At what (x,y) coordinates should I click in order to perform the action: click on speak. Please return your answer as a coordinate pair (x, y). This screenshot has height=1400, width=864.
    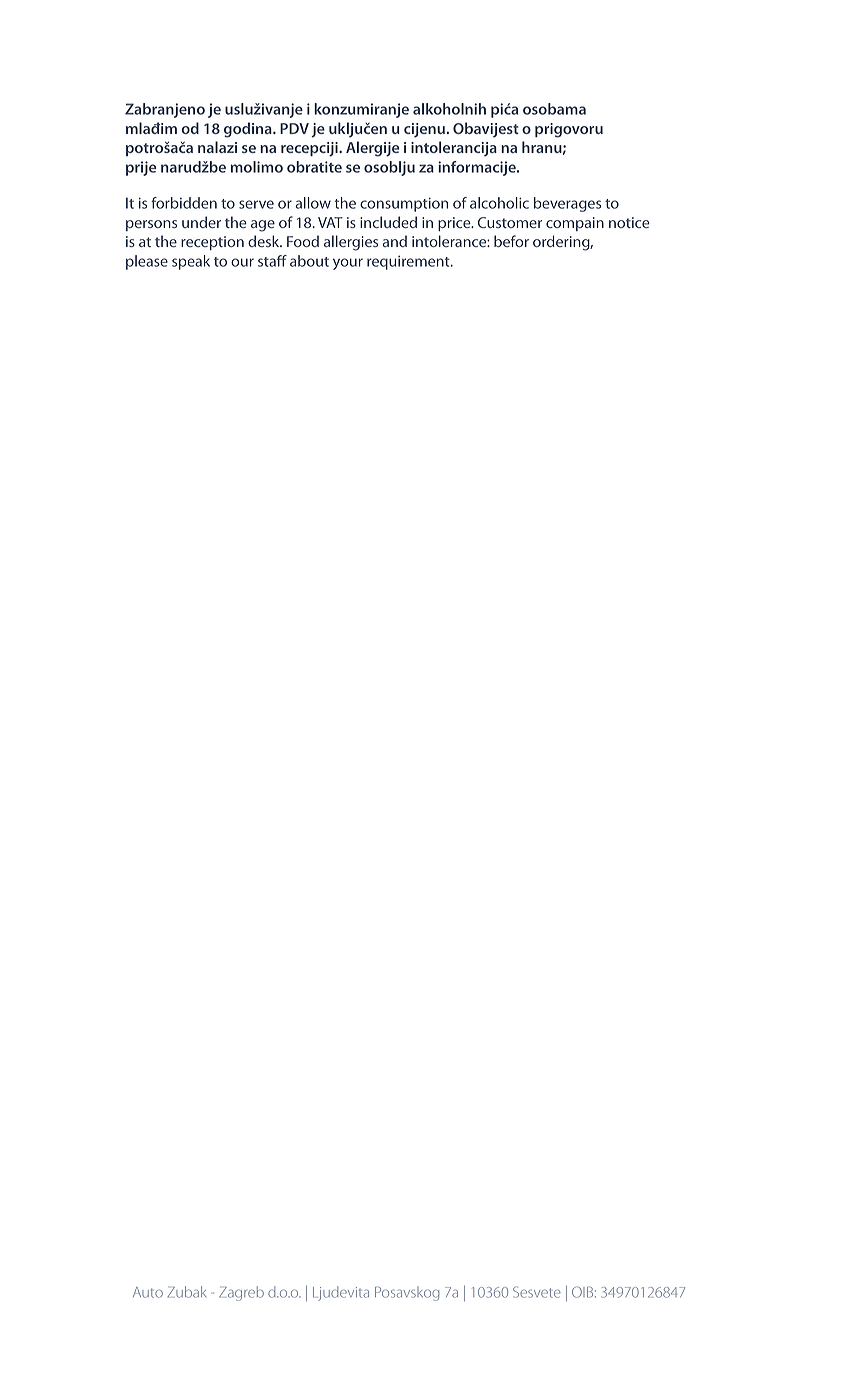
    Looking at the image, I should click on (191, 262).
